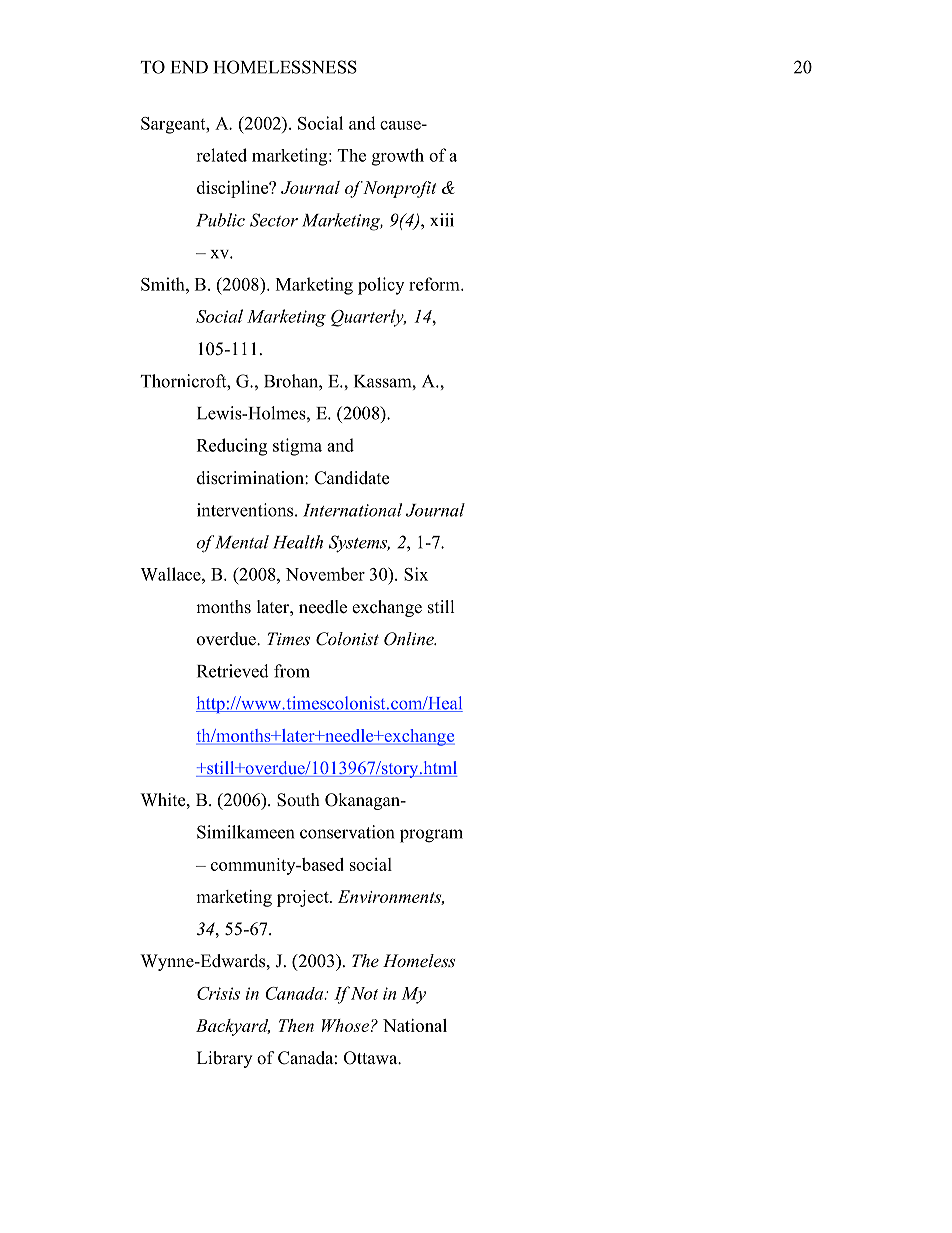 This page has height=1233, width=952. What do you see at coordinates (274, 220) in the page?
I see `Sector` at bounding box center [274, 220].
